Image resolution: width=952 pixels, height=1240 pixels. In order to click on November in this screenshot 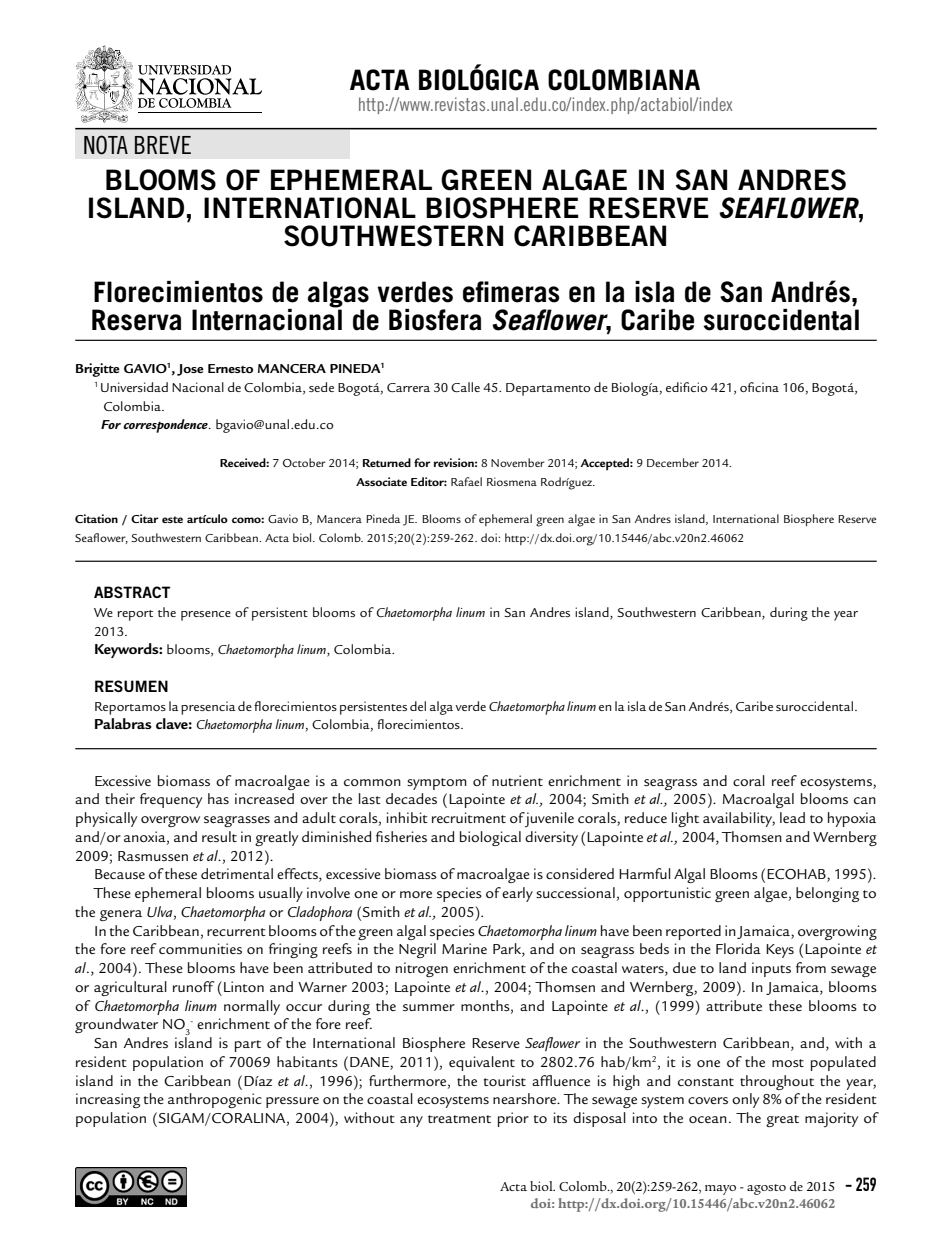, I will do `click(518, 462)`.
